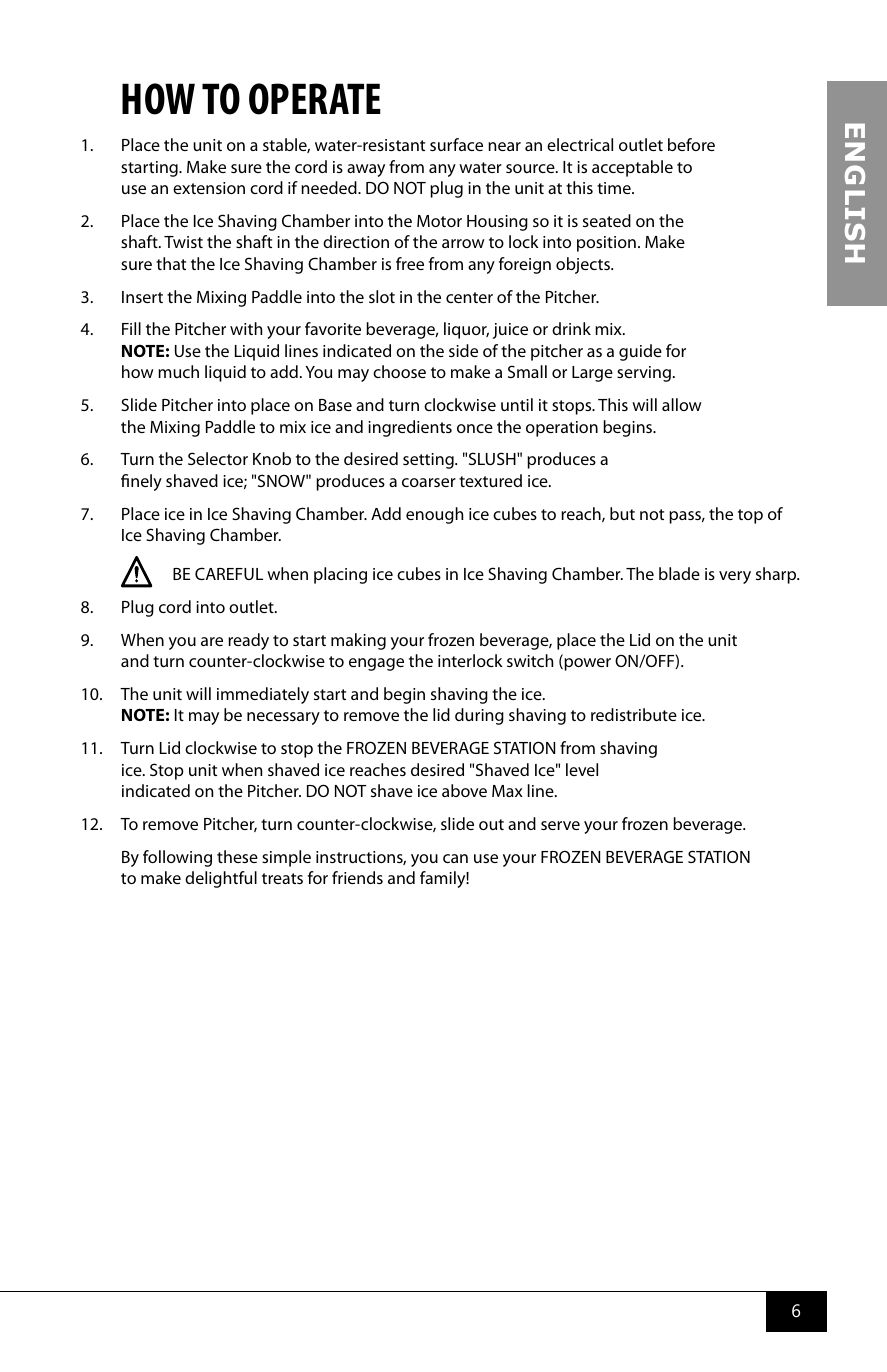 The height and width of the document is (1372, 887). What do you see at coordinates (209, 188) in the document?
I see `extension` at bounding box center [209, 188].
